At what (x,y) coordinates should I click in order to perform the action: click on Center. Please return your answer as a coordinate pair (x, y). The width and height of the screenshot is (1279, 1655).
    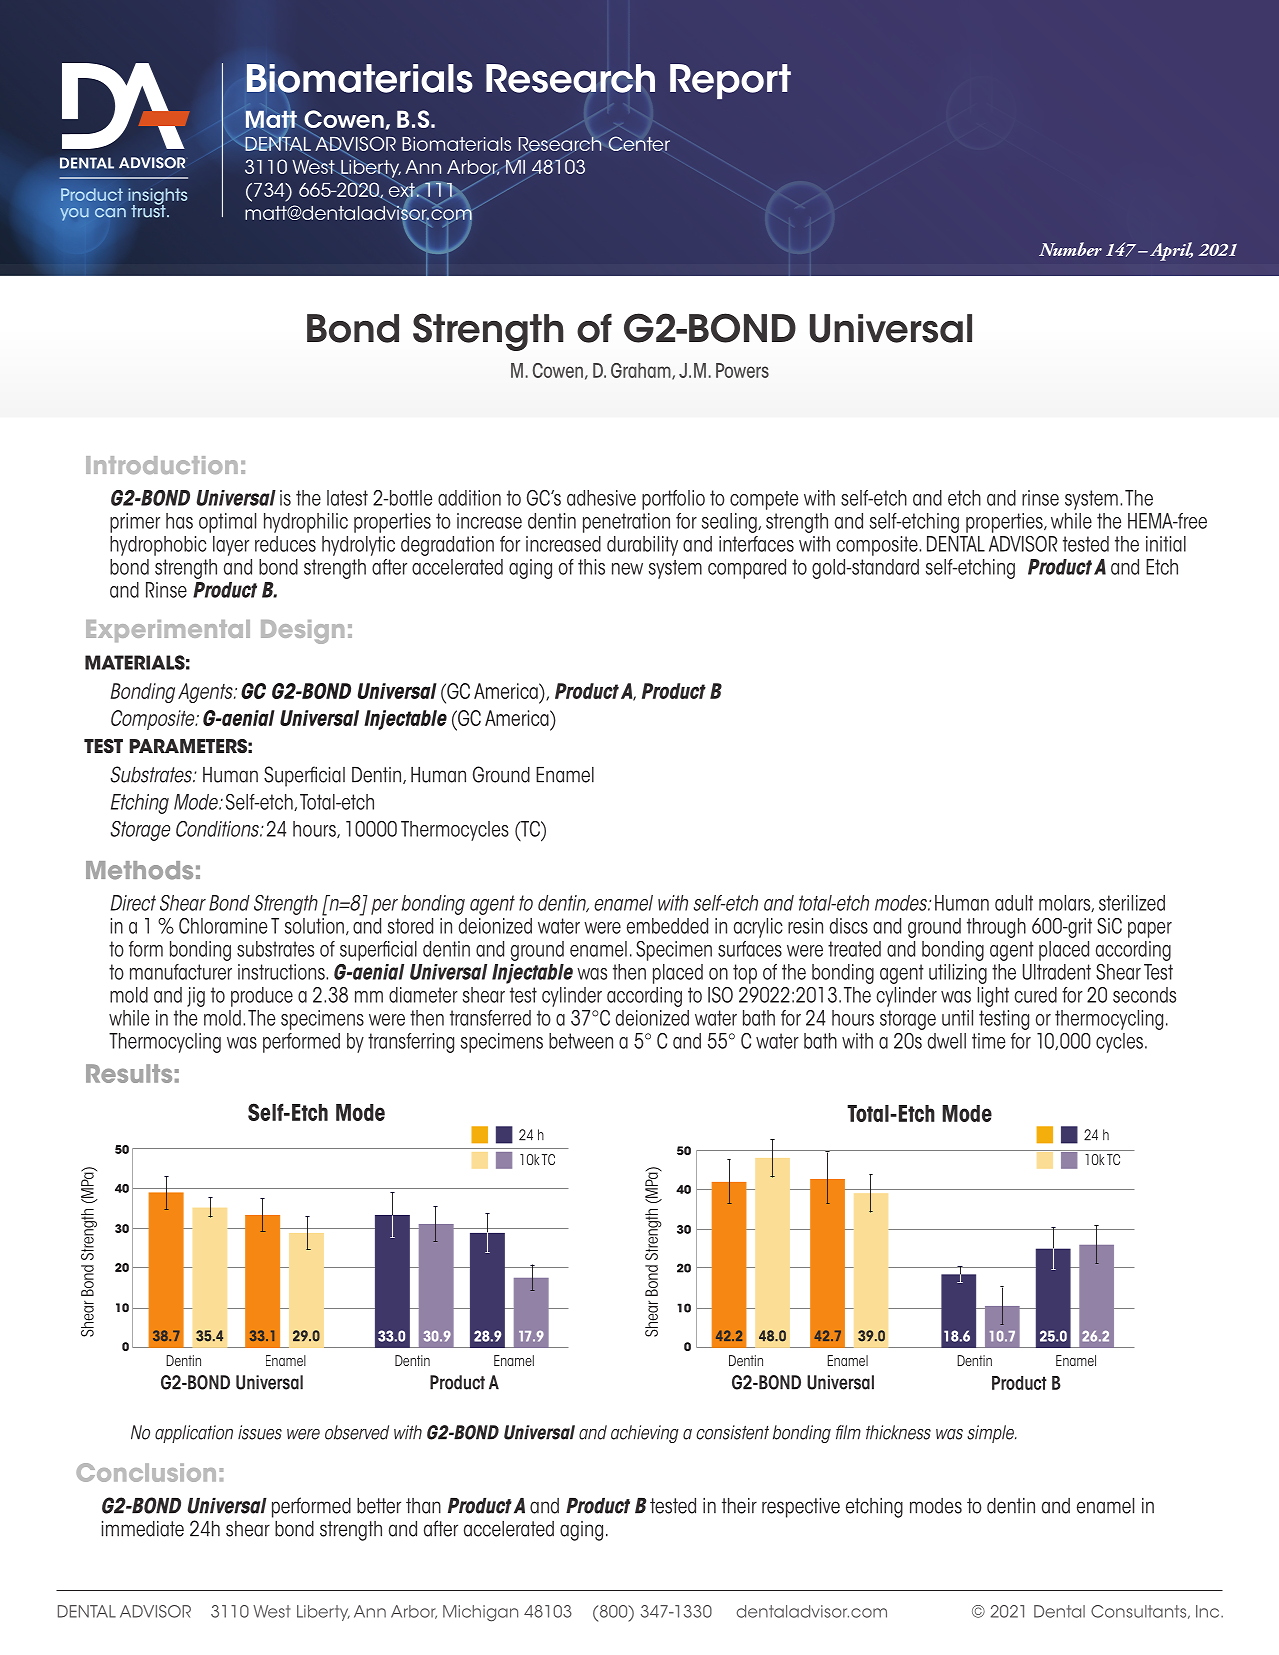
    Looking at the image, I should click on (639, 143).
